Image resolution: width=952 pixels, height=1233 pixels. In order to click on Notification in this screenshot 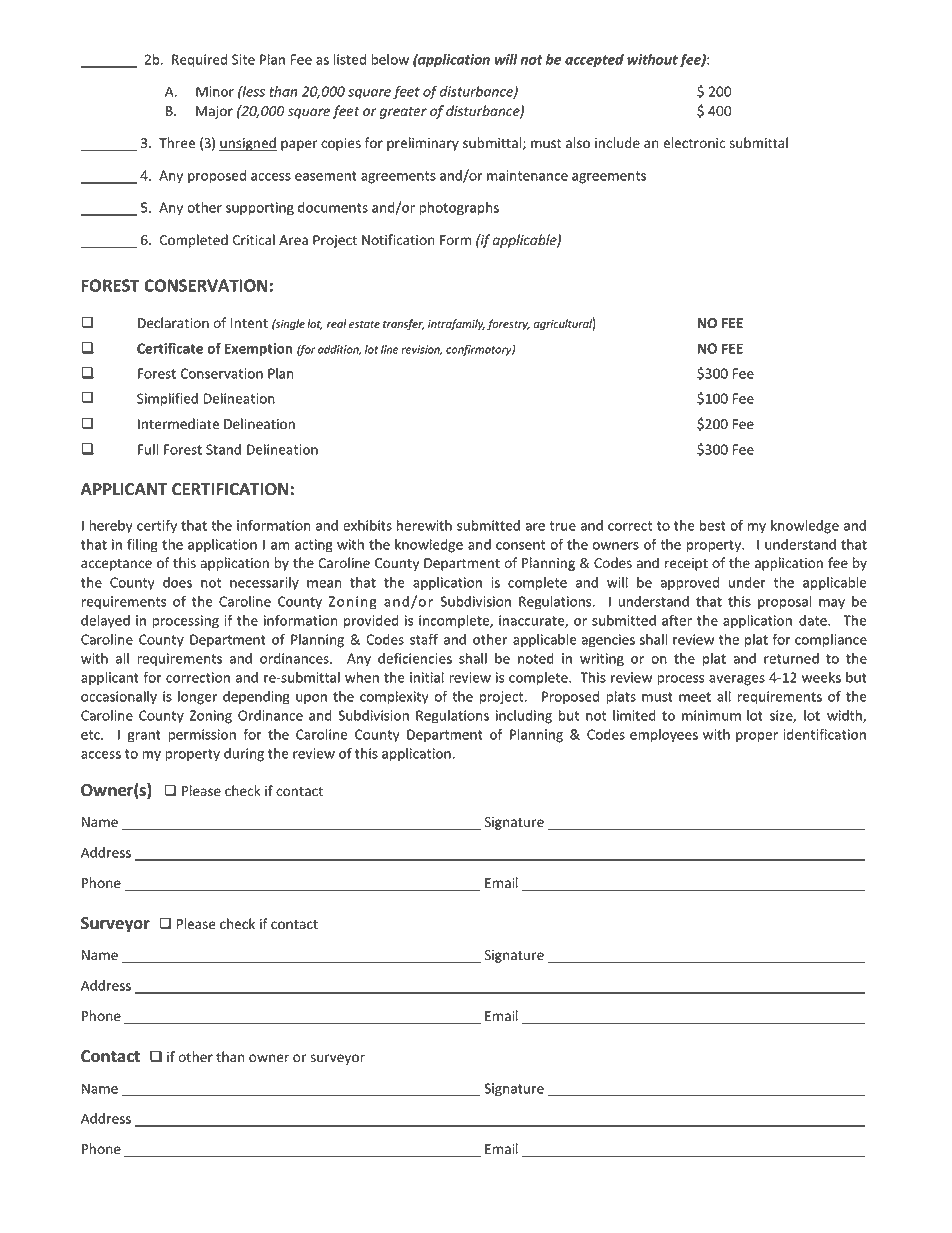, I will do `click(398, 239)`.
